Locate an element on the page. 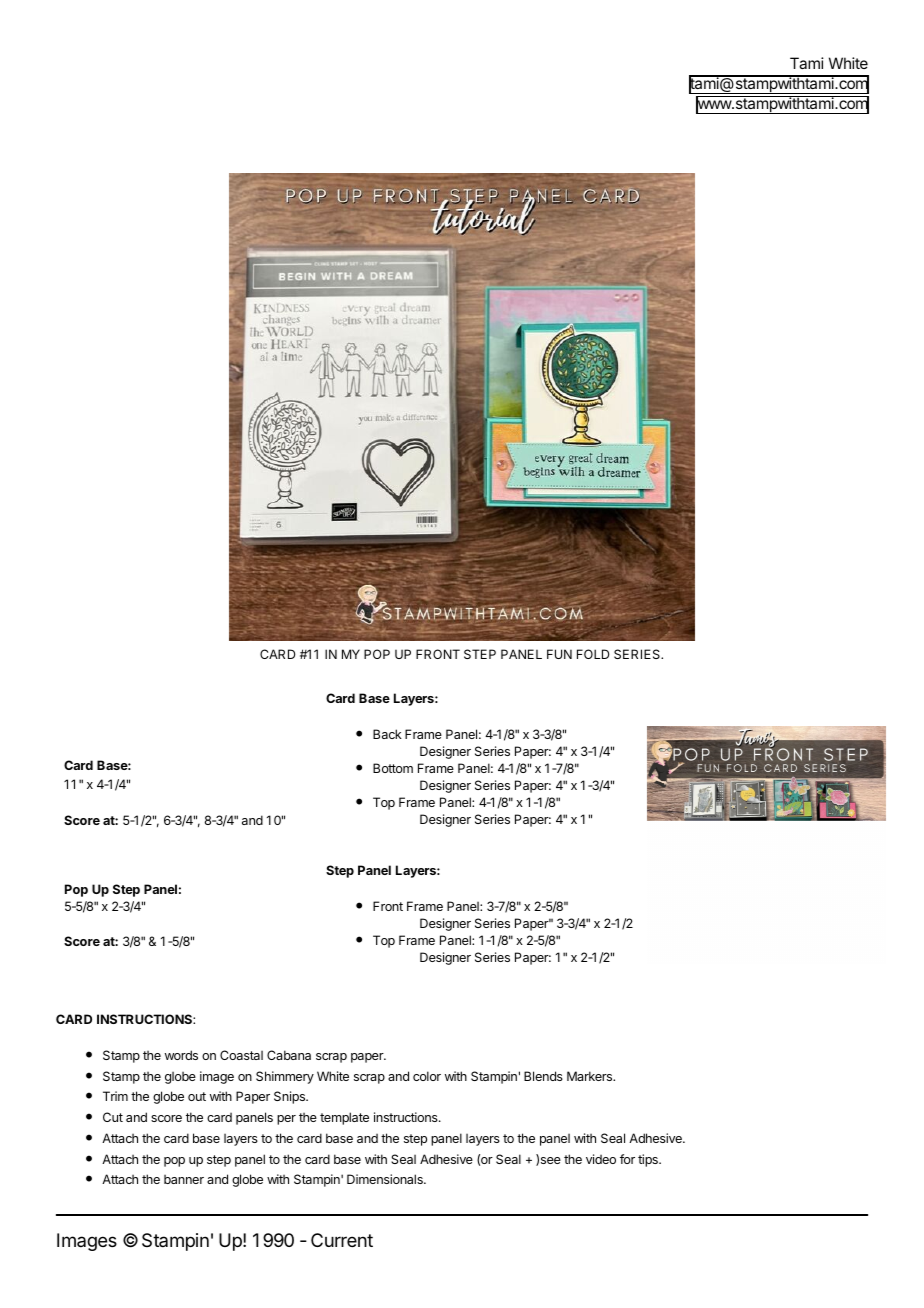 The width and height of the page is (924, 1308). Markers is located at coordinates (591, 1076).
